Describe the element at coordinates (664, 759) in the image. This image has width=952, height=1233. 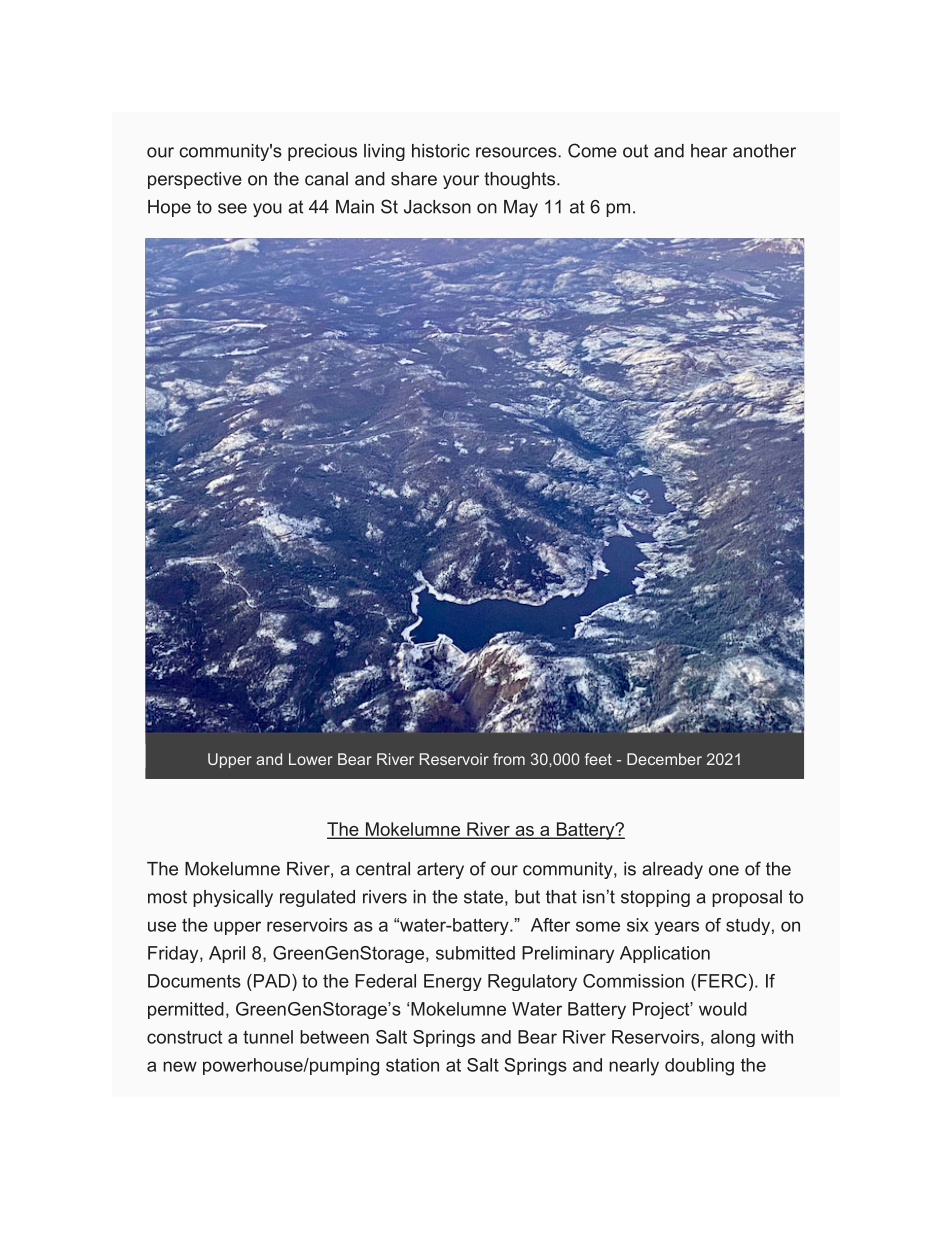
I see `December` at that location.
